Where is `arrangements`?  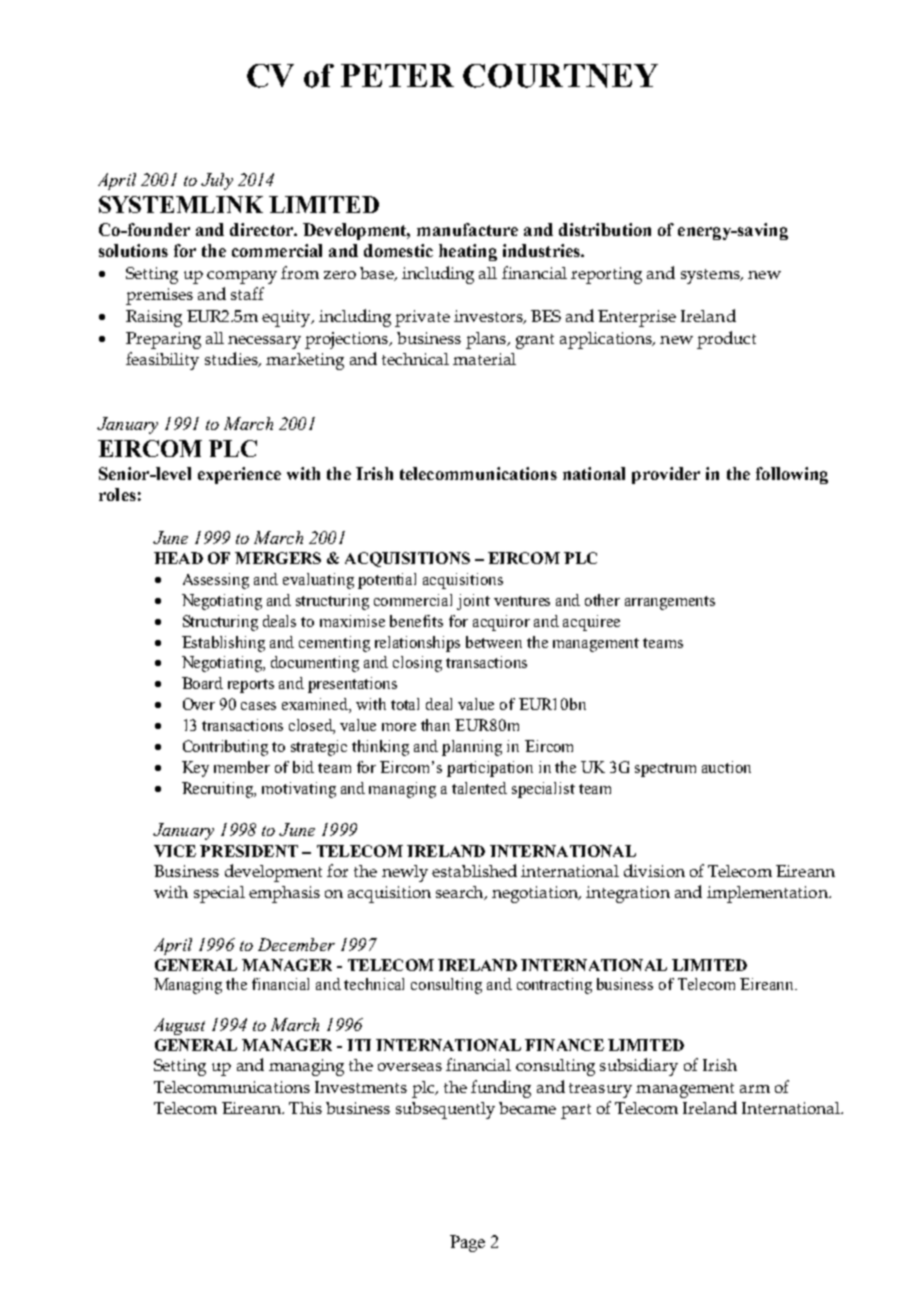
arrangements is located at coordinates (670, 603).
